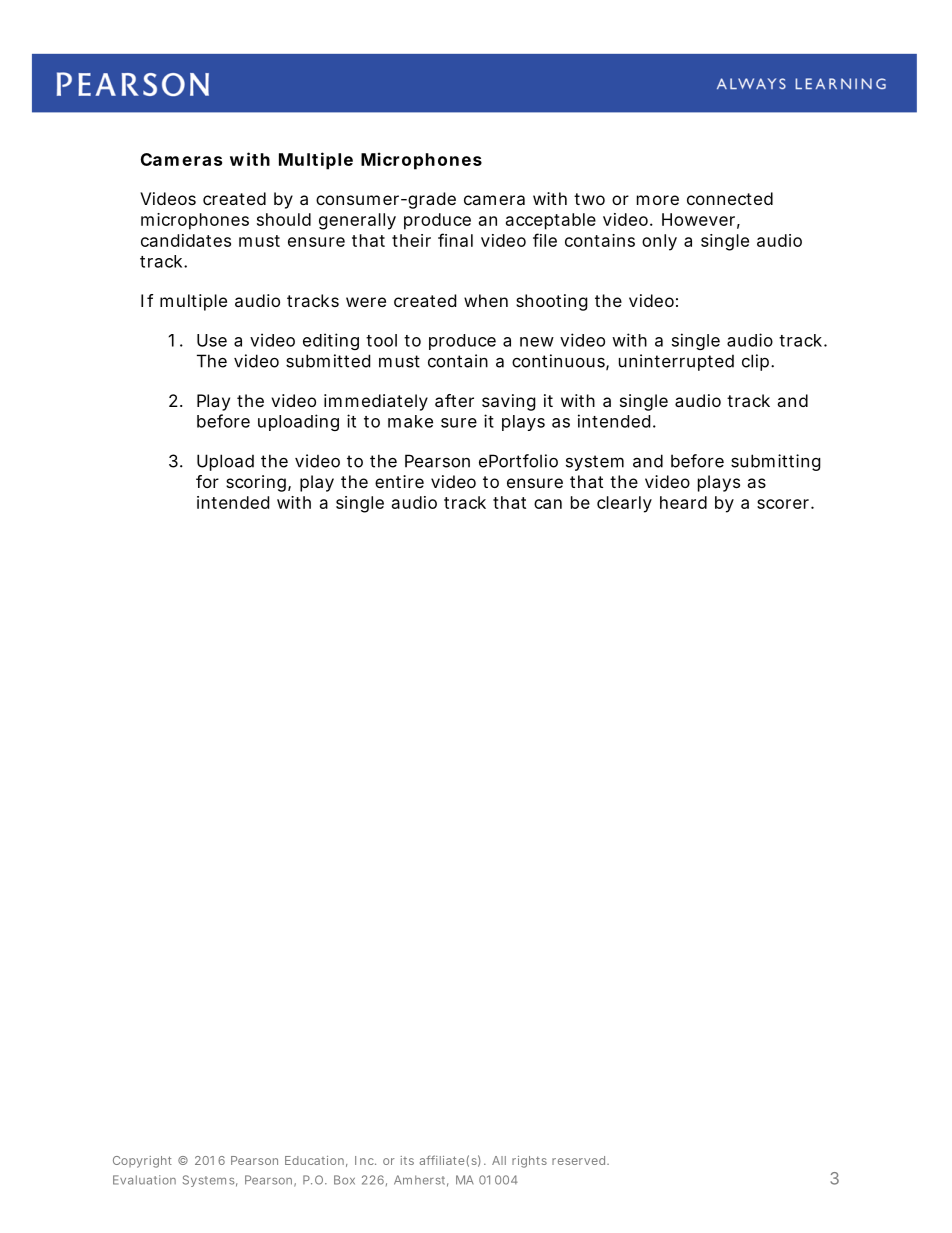 The width and height of the image is (952, 1233). What do you see at coordinates (142, 1162) in the image?
I see `Copyright` at bounding box center [142, 1162].
